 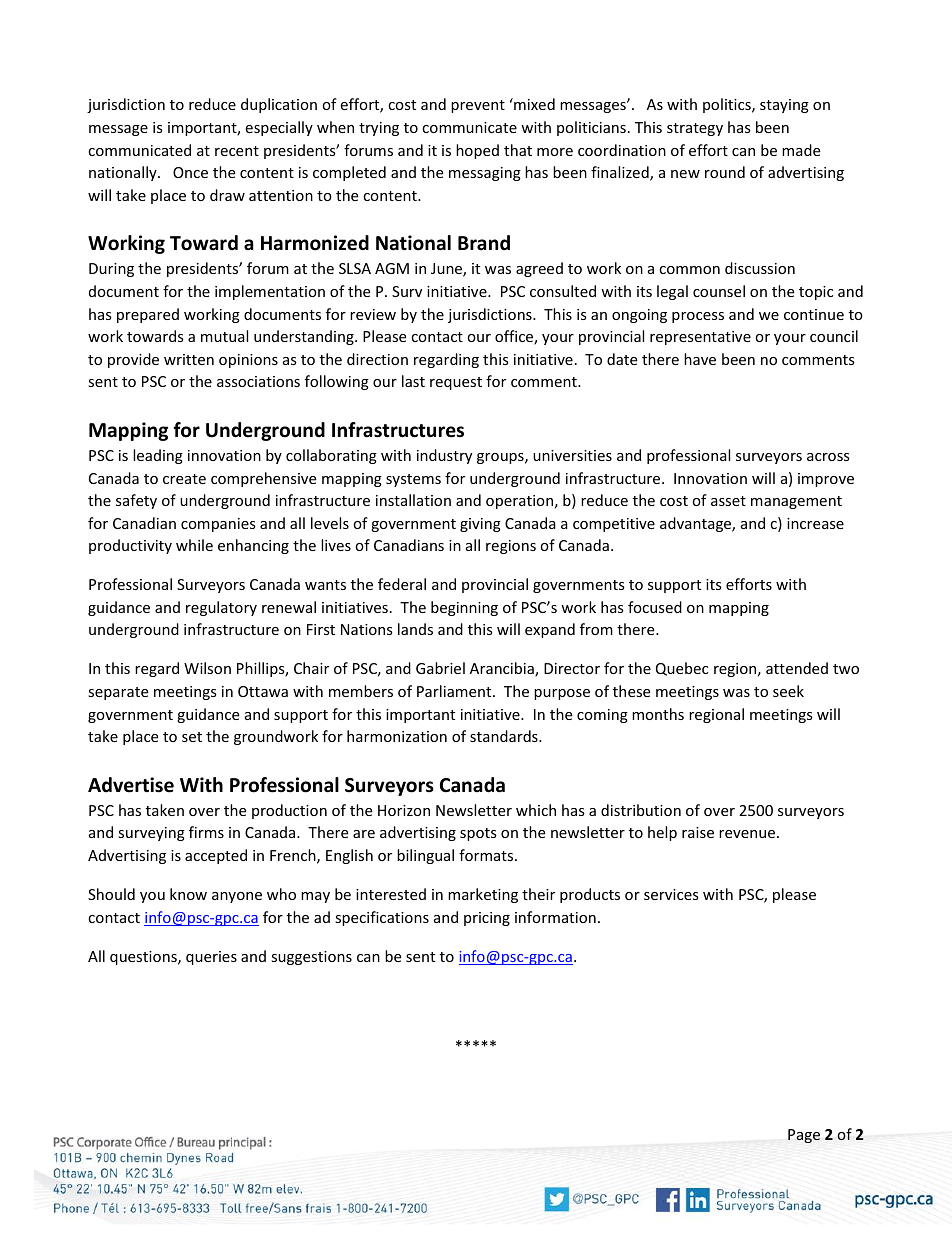 What do you see at coordinates (221, 608) in the document?
I see `regulatory` at bounding box center [221, 608].
